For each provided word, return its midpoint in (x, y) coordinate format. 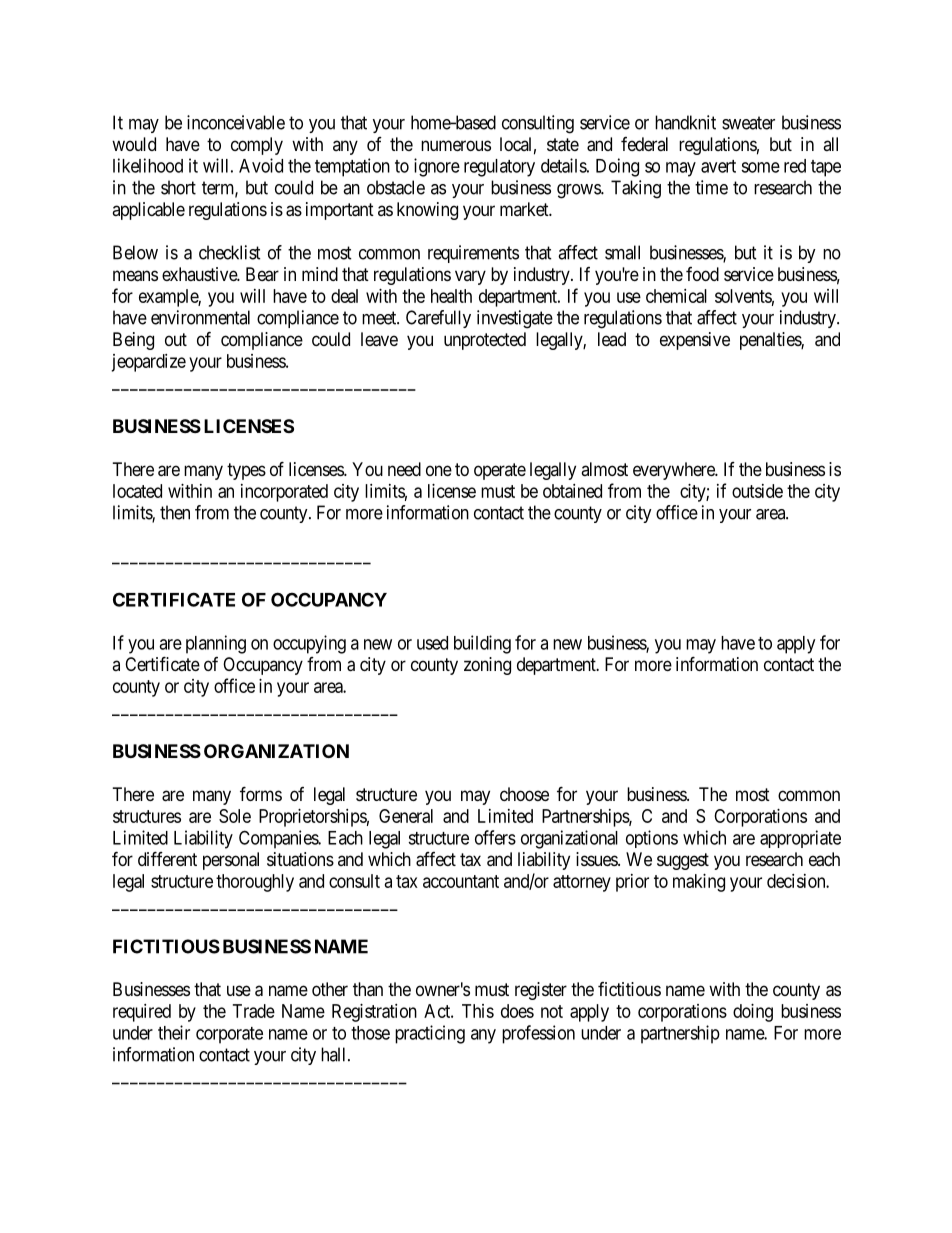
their (174, 1032)
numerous (456, 145)
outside (757, 491)
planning (216, 644)
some (760, 167)
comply (257, 146)
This (478, 1011)
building (482, 644)
